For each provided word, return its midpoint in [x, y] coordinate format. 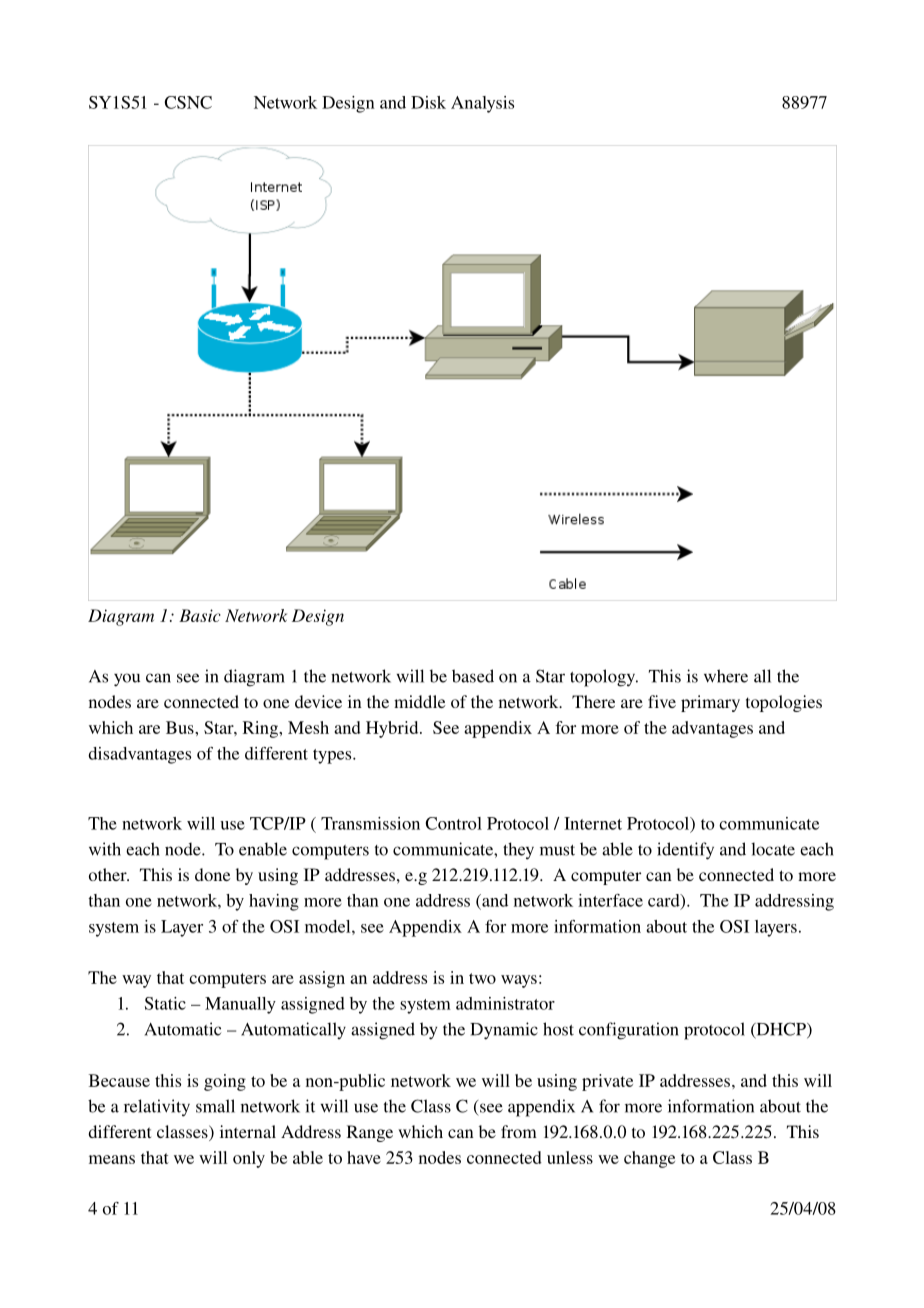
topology [604, 678]
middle [419, 701]
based [473, 676]
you [127, 680]
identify [685, 851]
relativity [157, 1108]
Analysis [482, 104]
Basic [200, 615]
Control [453, 823]
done [212, 874]
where [726, 676]
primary [710, 703]
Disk [428, 102]
